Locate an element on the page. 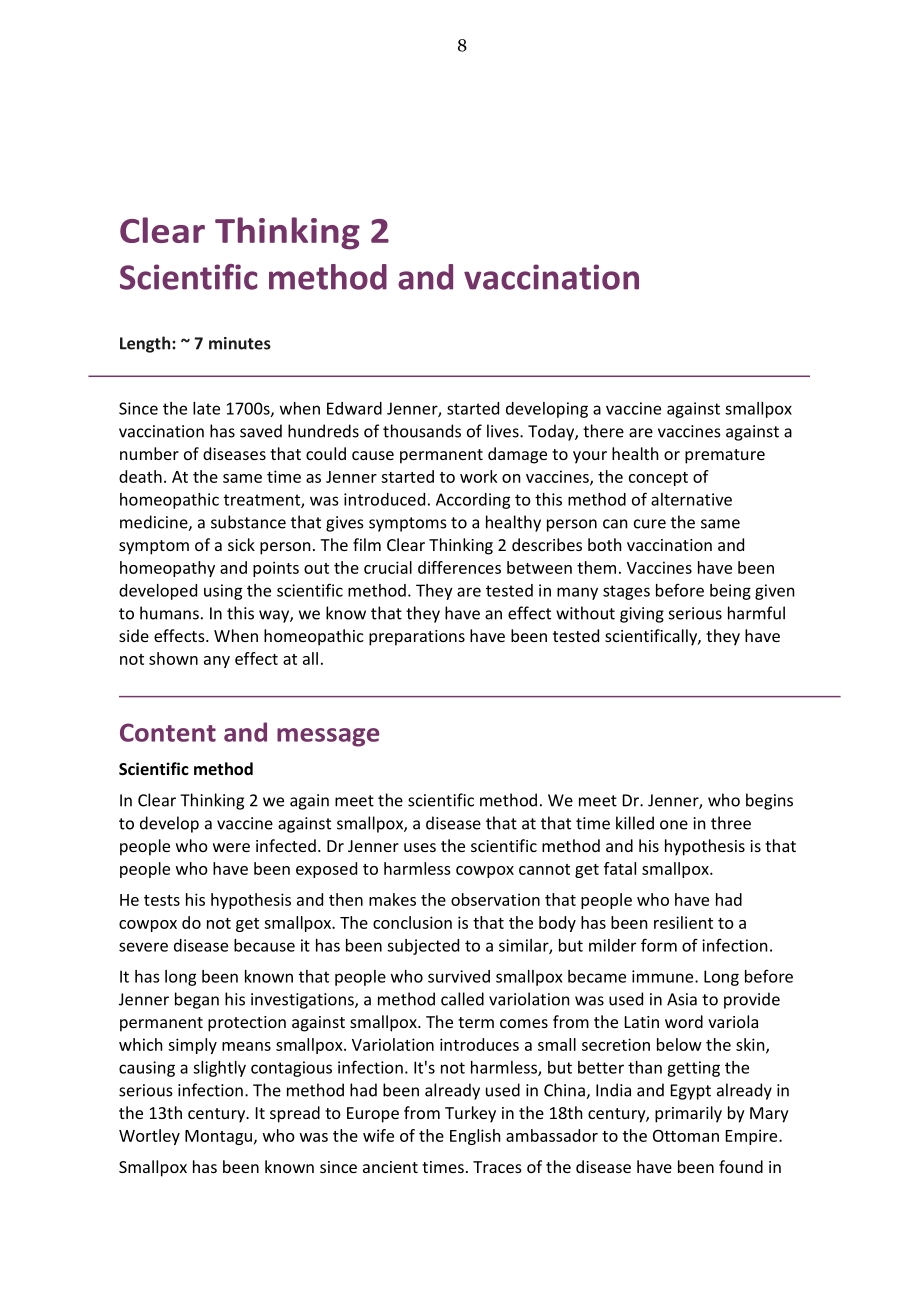  there is located at coordinates (603, 431).
